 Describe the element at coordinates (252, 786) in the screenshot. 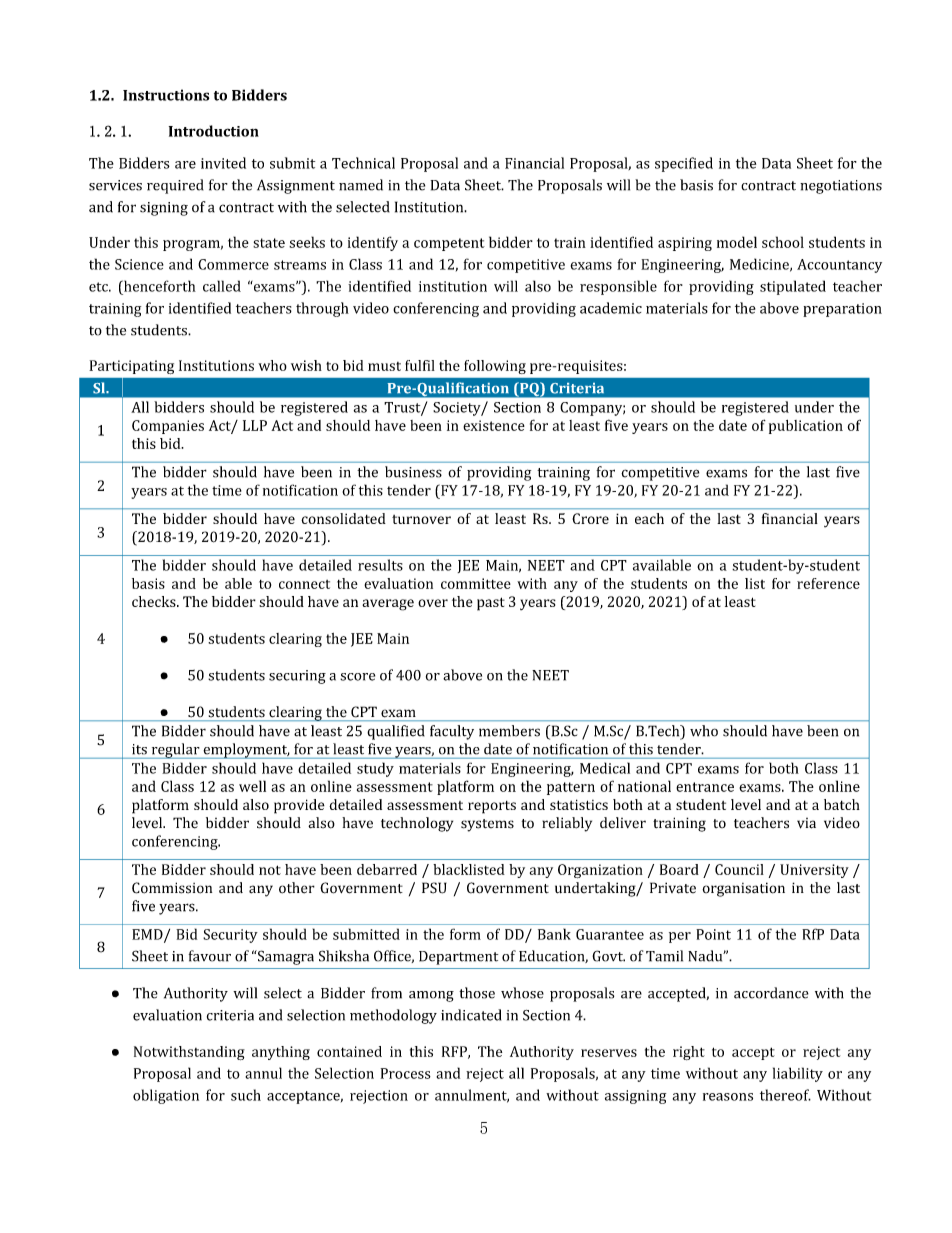

I see `well` at that location.
